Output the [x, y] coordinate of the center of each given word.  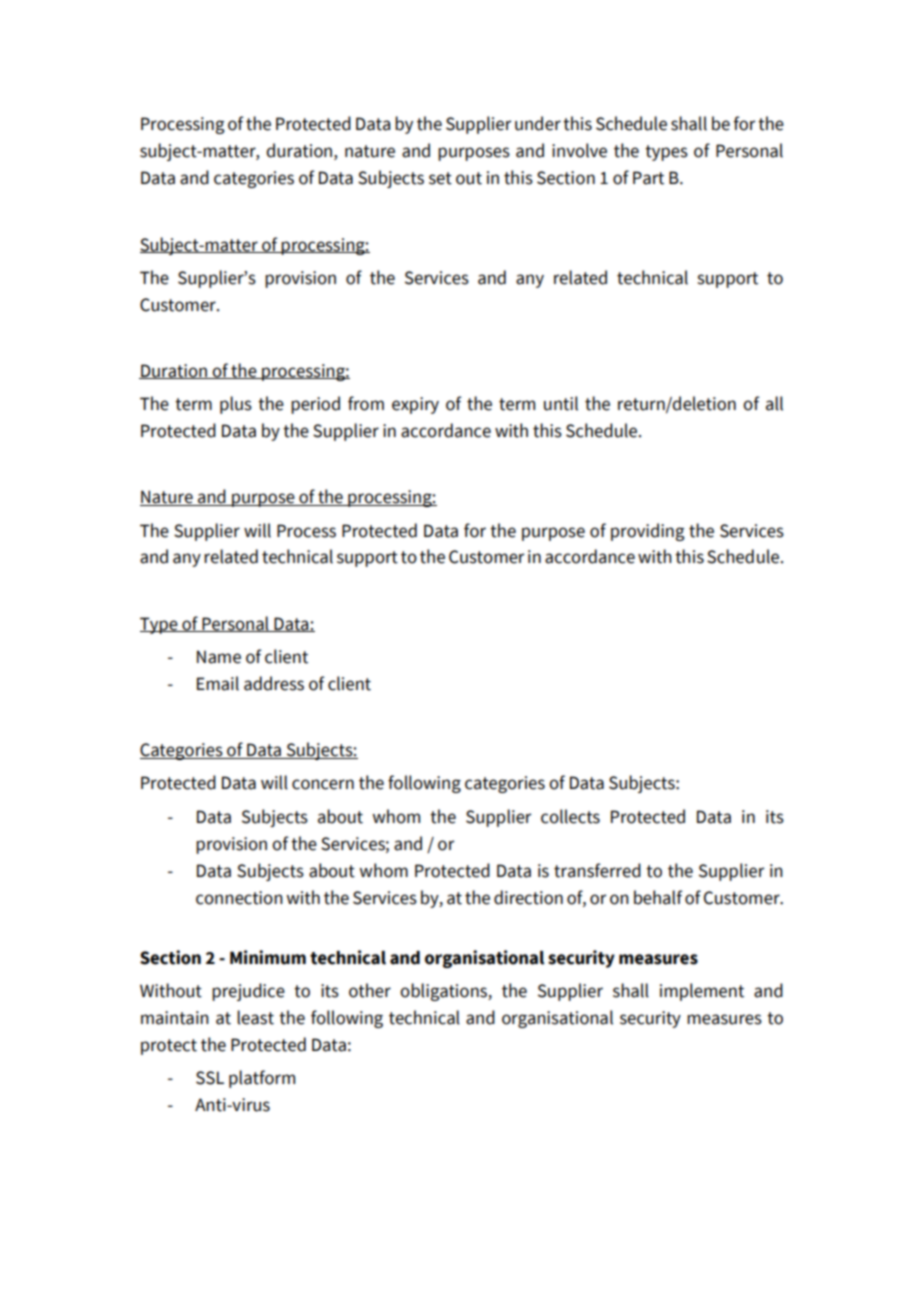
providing [648, 532]
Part [648, 178]
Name [219, 657]
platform [262, 1079]
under [538, 123]
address [274, 683]
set [440, 178]
